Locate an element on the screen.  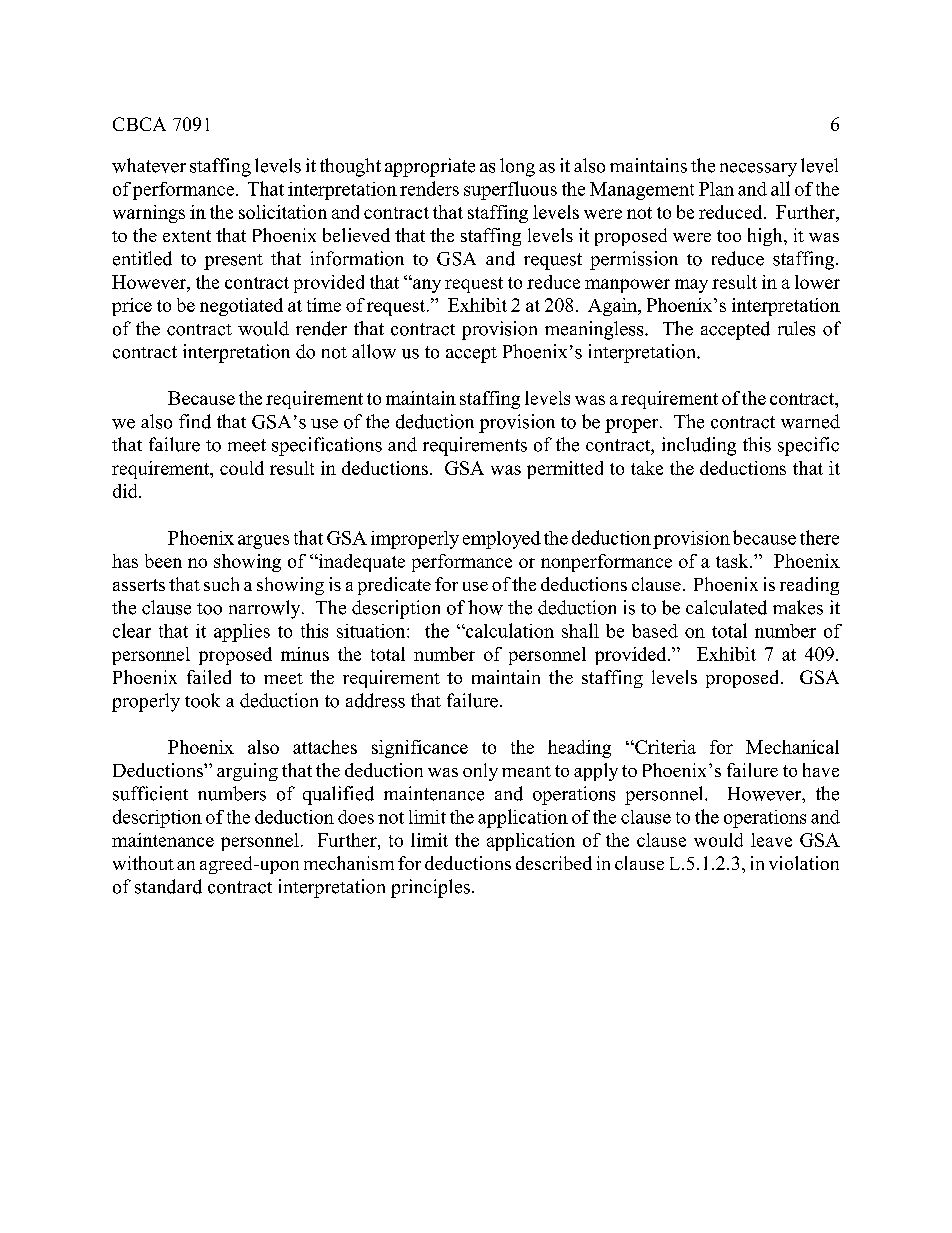
appropriate is located at coordinates (430, 167).
